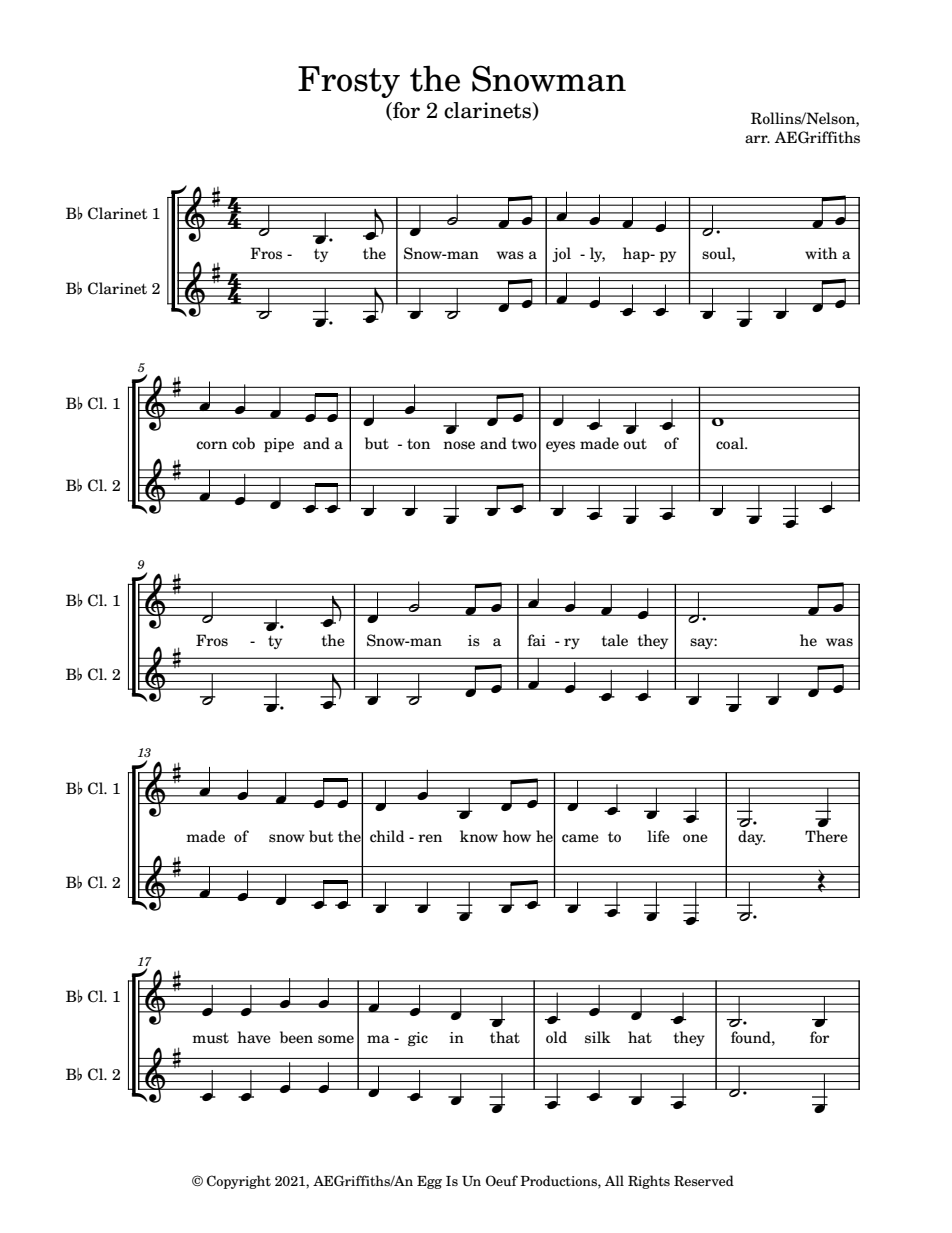  What do you see at coordinates (615, 640) in the document?
I see `tale` at bounding box center [615, 640].
